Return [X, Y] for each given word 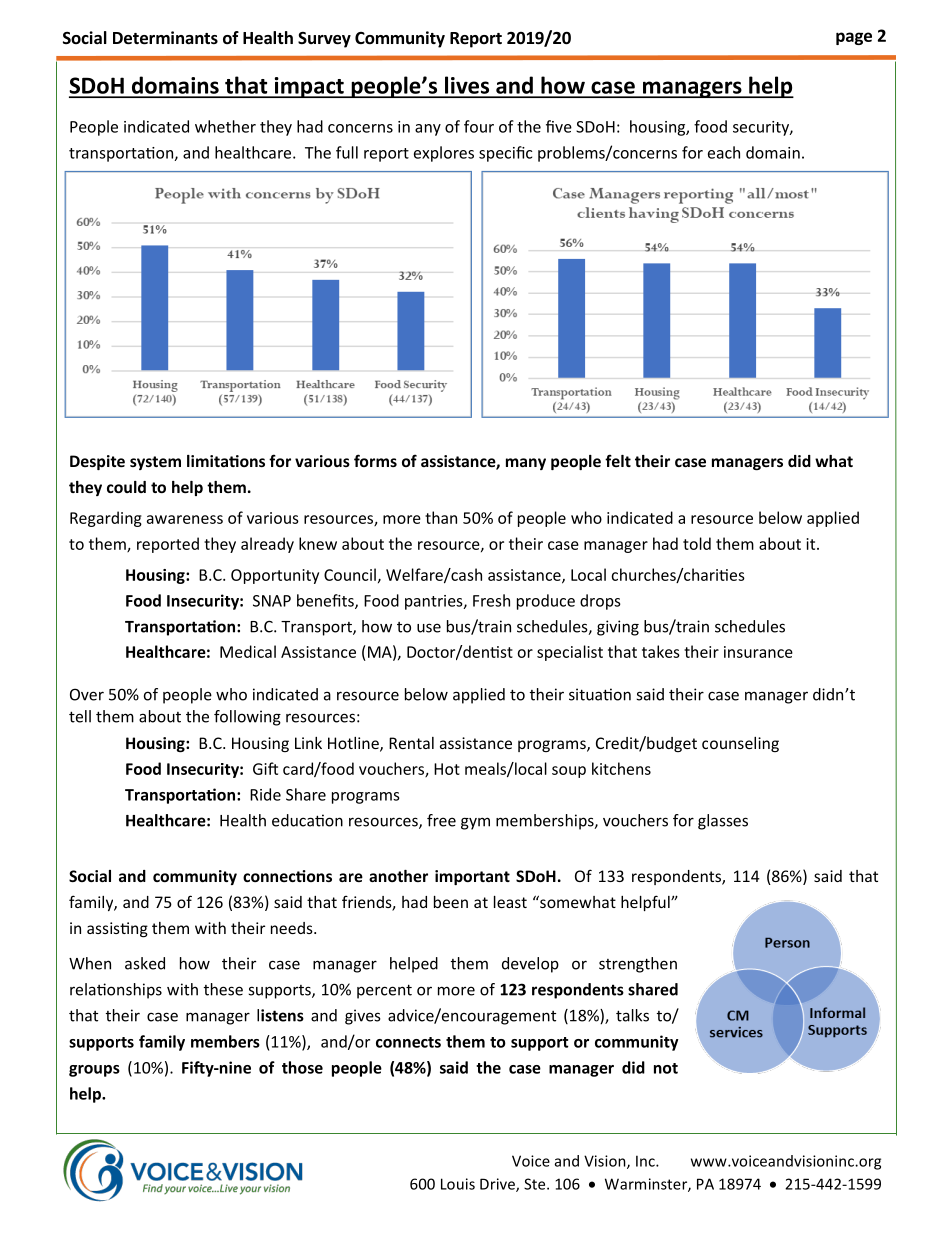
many [526, 464]
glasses [723, 822]
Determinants [165, 38]
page [854, 38]
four [479, 126]
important [472, 877]
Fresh [491, 600]
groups [94, 1071]
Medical [248, 651]
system [155, 463]
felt [618, 460]
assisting [117, 930]
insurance [758, 652]
